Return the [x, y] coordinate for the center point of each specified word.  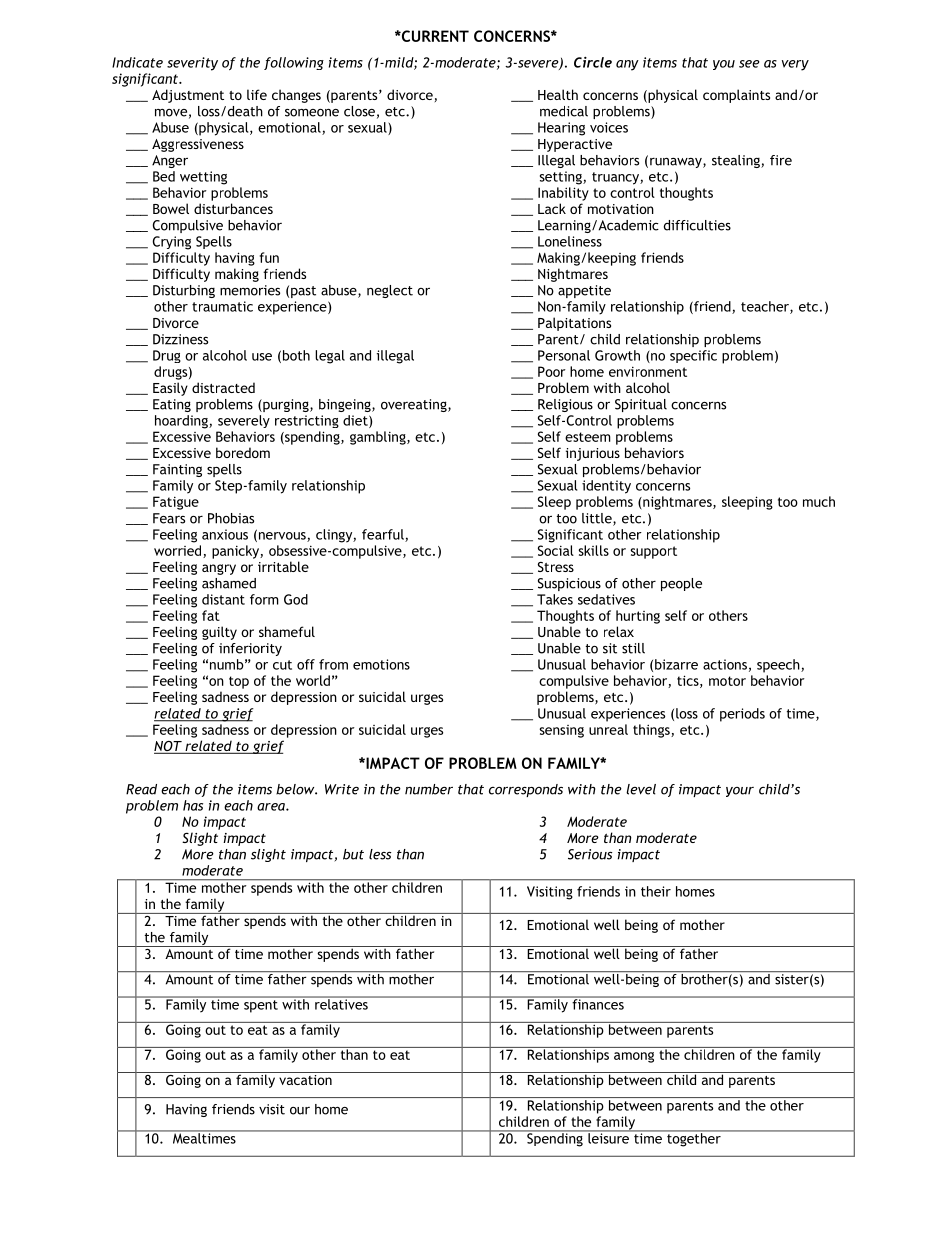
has [193, 805]
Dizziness [180, 339]
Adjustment [188, 96]
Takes [555, 599]
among [634, 1057]
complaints [736, 96]
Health [558, 94]
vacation [305, 1078]
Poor [552, 371]
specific [693, 356]
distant [223, 599]
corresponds [526, 790]
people [681, 584]
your [740, 792]
